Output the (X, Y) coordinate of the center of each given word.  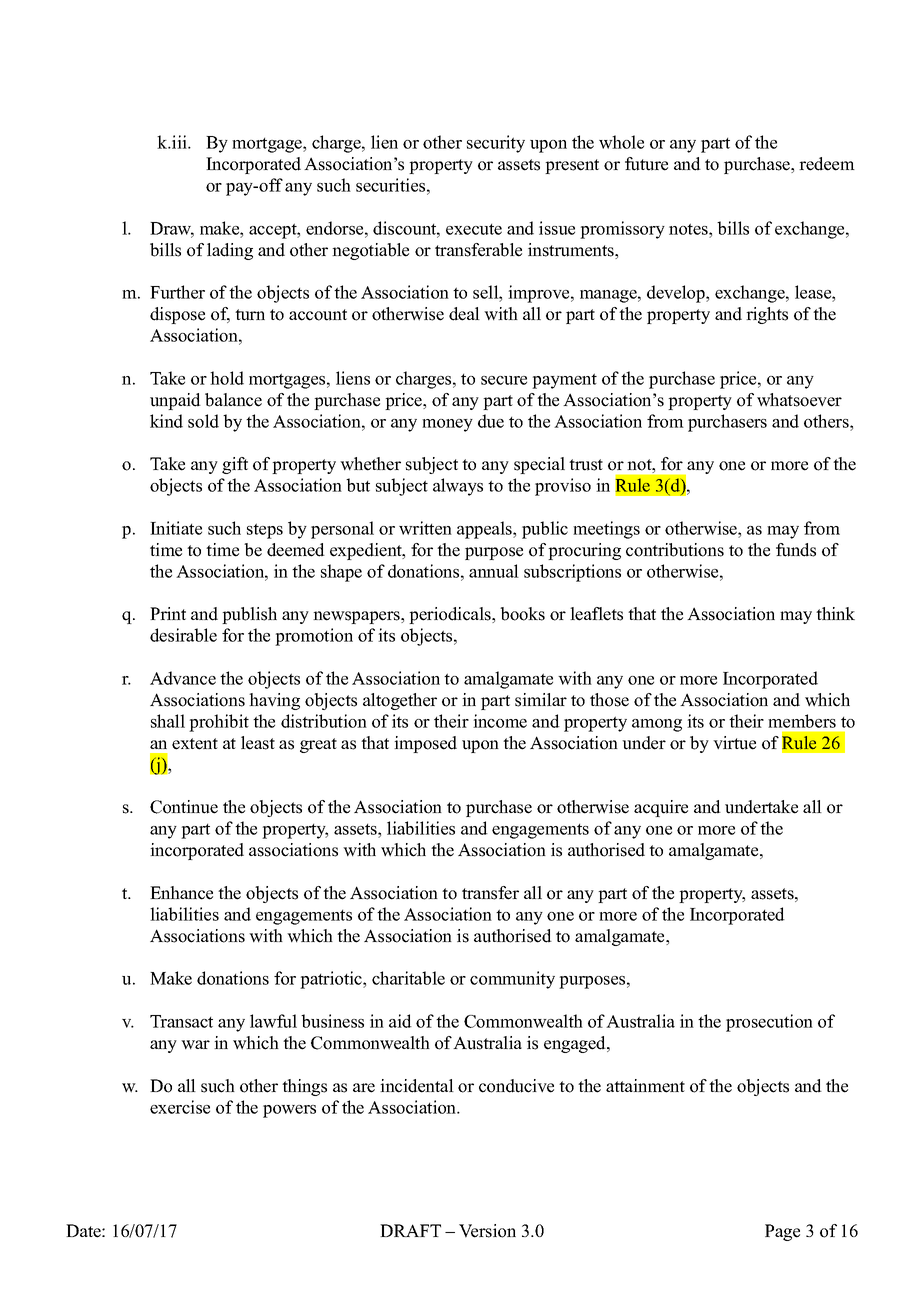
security (496, 144)
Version (487, 1231)
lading (230, 251)
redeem (827, 164)
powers (289, 1111)
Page (782, 1232)
